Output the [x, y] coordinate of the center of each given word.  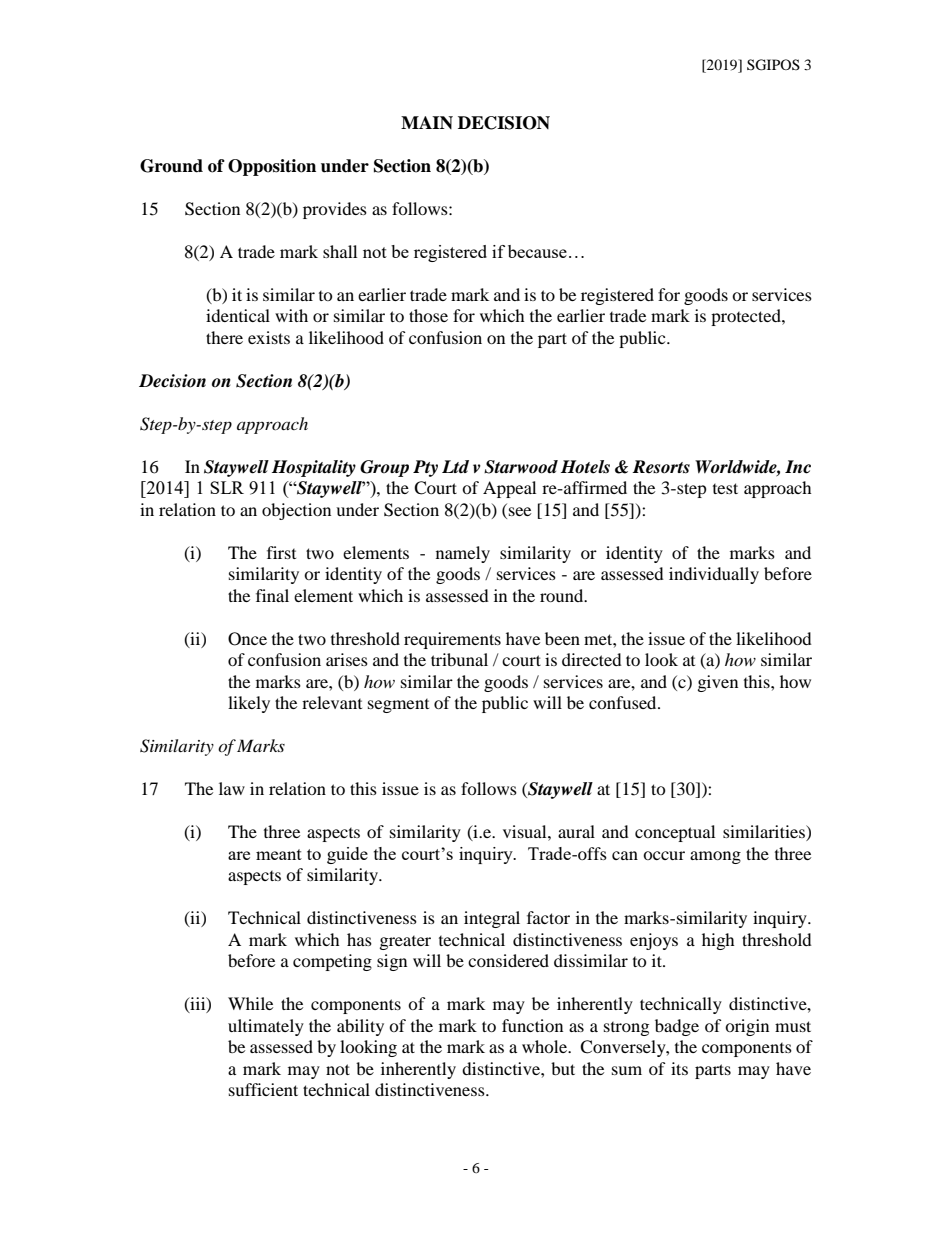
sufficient [263, 1089]
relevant [332, 702]
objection [296, 511]
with [291, 315]
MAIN [427, 122]
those [428, 315]
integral [492, 919]
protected [747, 317]
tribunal [459, 659]
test [725, 488]
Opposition [272, 167]
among [715, 857]
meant [279, 854]
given [718, 683]
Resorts [661, 467]
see [520, 511]
